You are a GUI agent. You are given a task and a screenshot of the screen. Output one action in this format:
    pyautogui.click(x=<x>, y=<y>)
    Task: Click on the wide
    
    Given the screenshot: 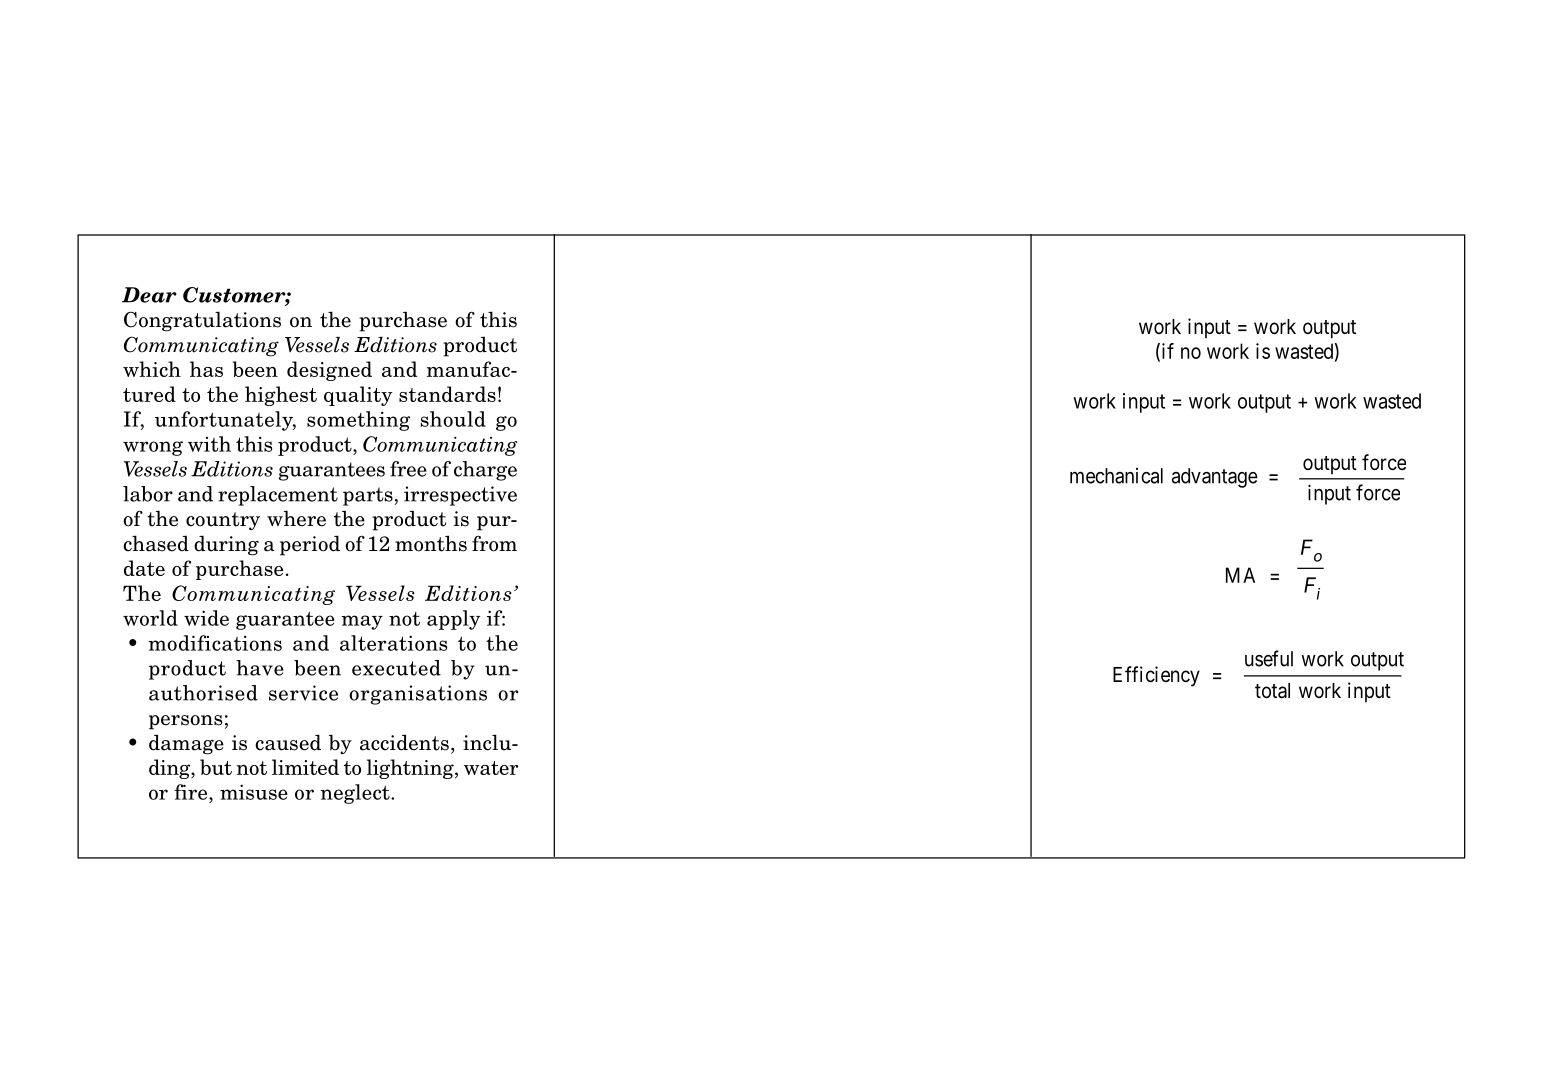 What is the action you would take?
    pyautogui.click(x=206, y=618)
